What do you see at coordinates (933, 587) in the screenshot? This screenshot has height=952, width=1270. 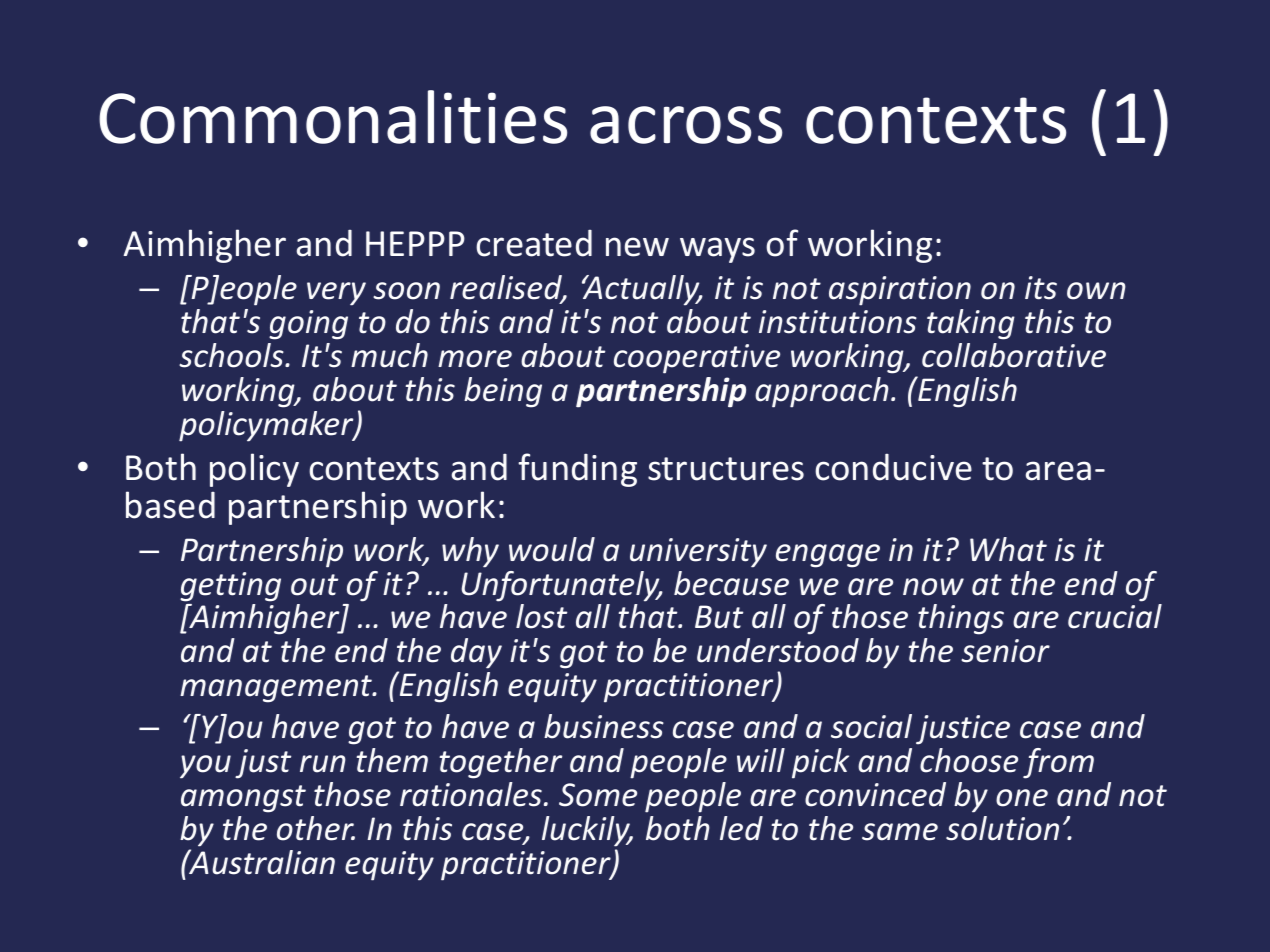 I see `now` at bounding box center [933, 587].
